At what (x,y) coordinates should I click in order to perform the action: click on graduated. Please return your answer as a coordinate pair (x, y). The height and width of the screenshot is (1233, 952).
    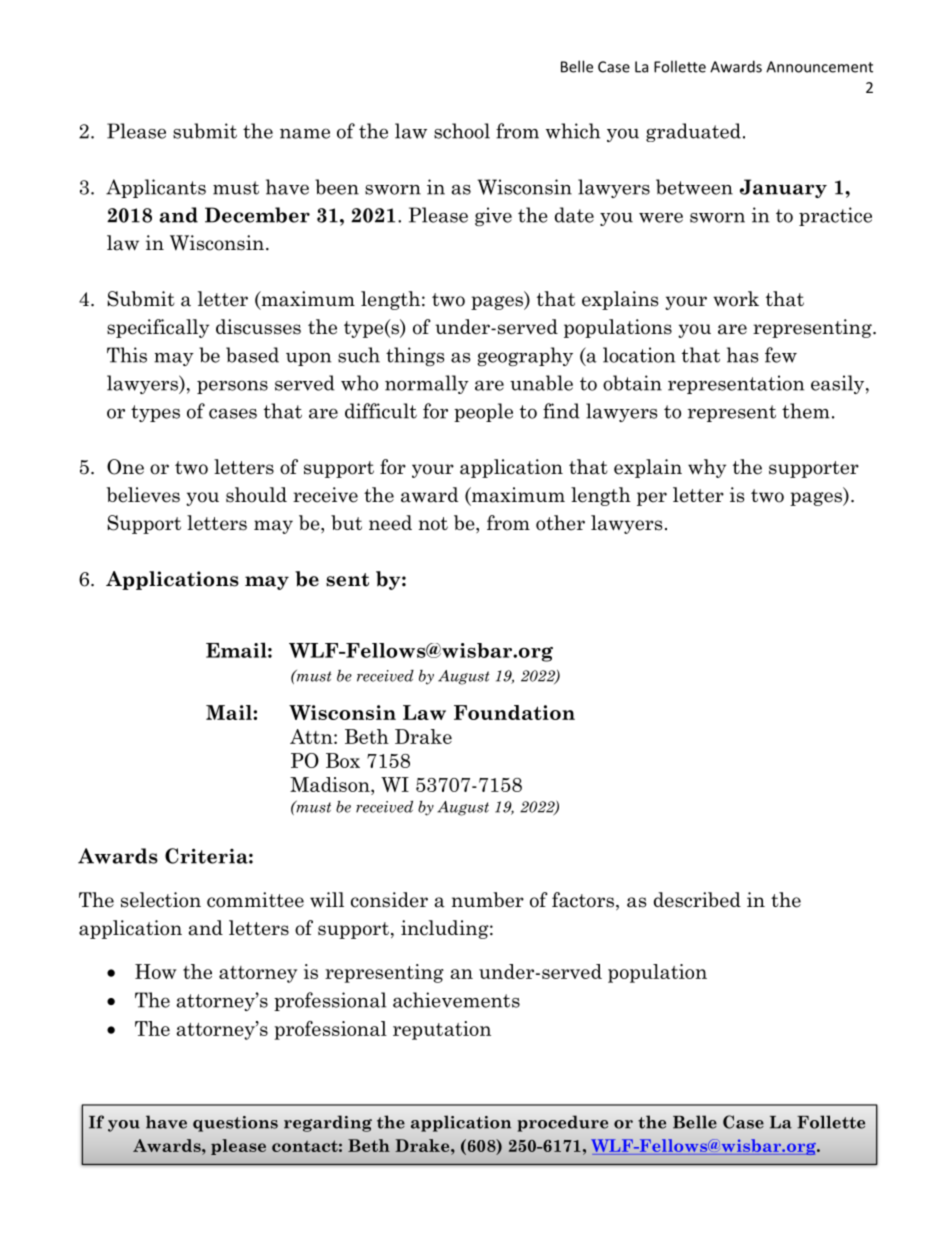
    Looking at the image, I should click on (693, 132).
